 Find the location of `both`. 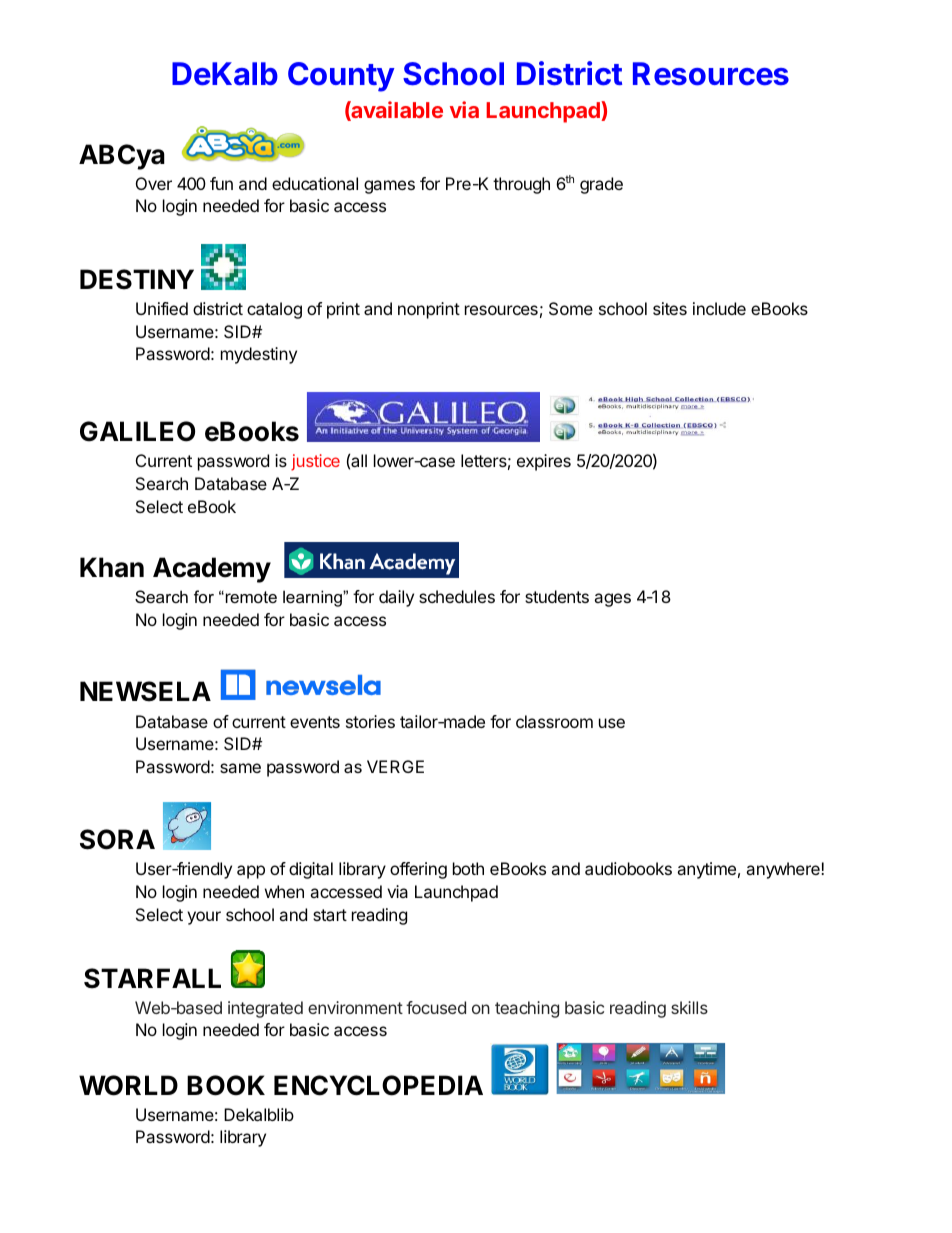

both is located at coordinates (468, 868).
